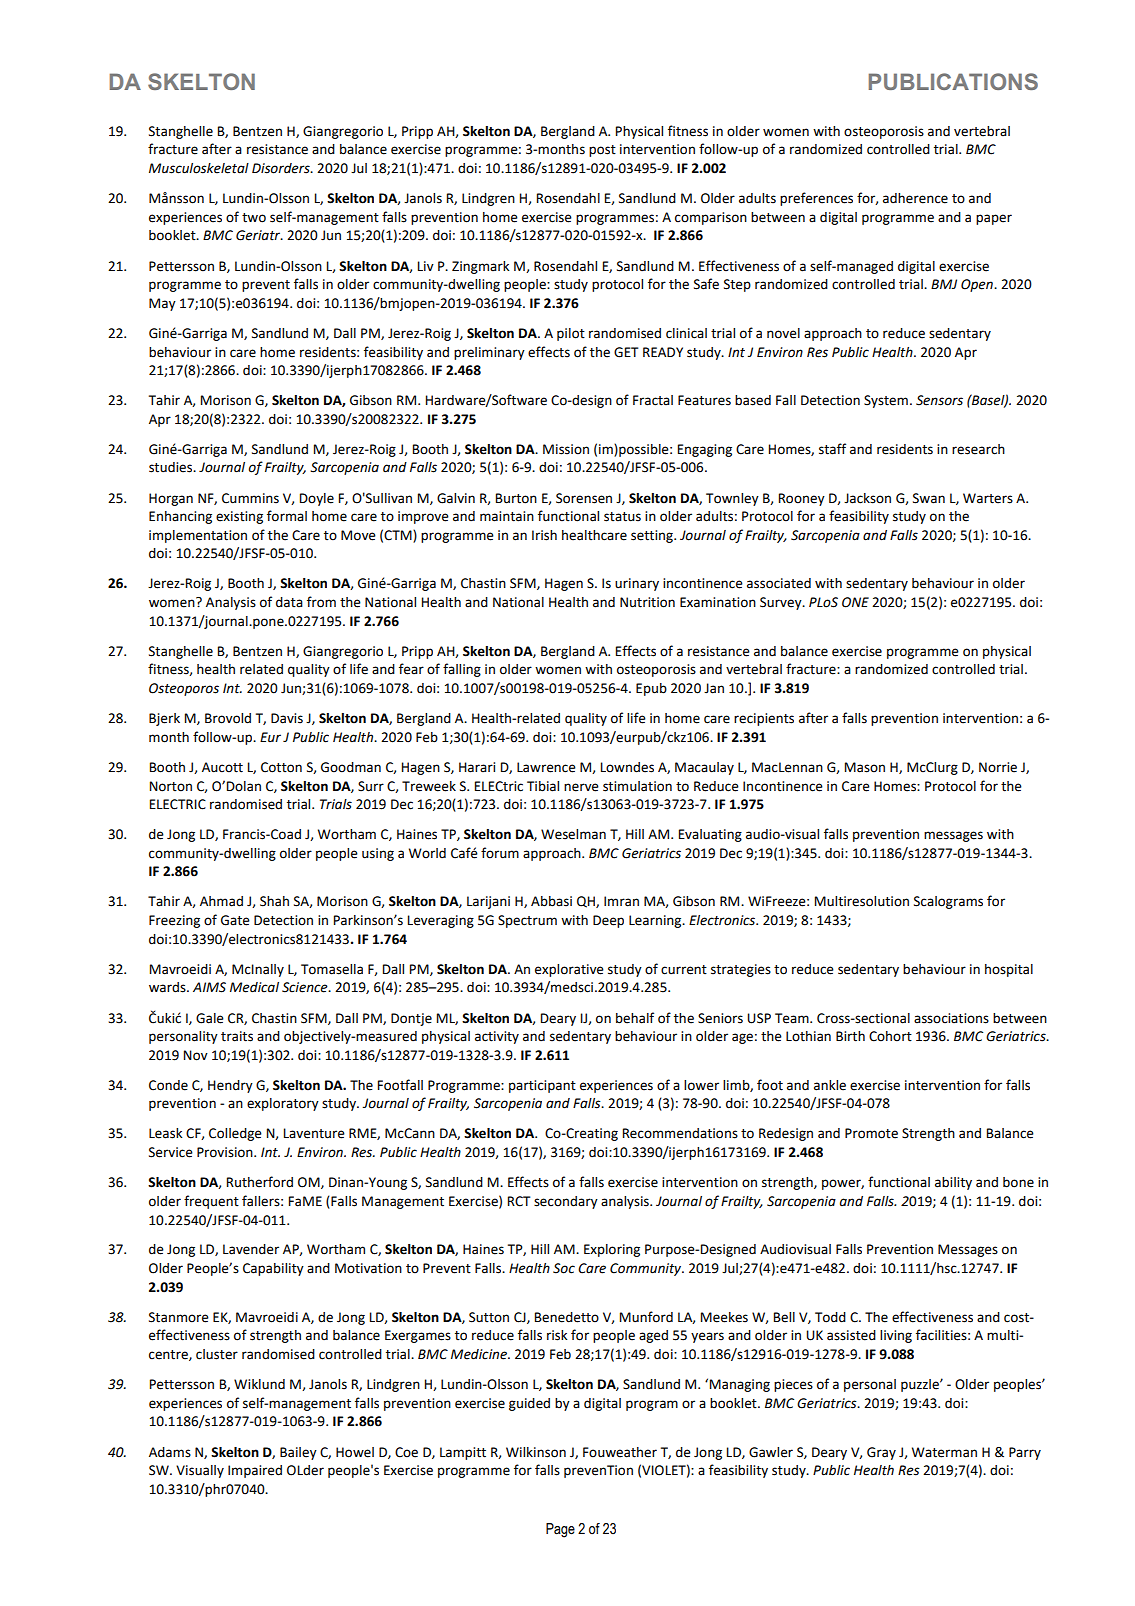  Describe the element at coordinates (542, 1086) in the image. I see `participant` at that location.
